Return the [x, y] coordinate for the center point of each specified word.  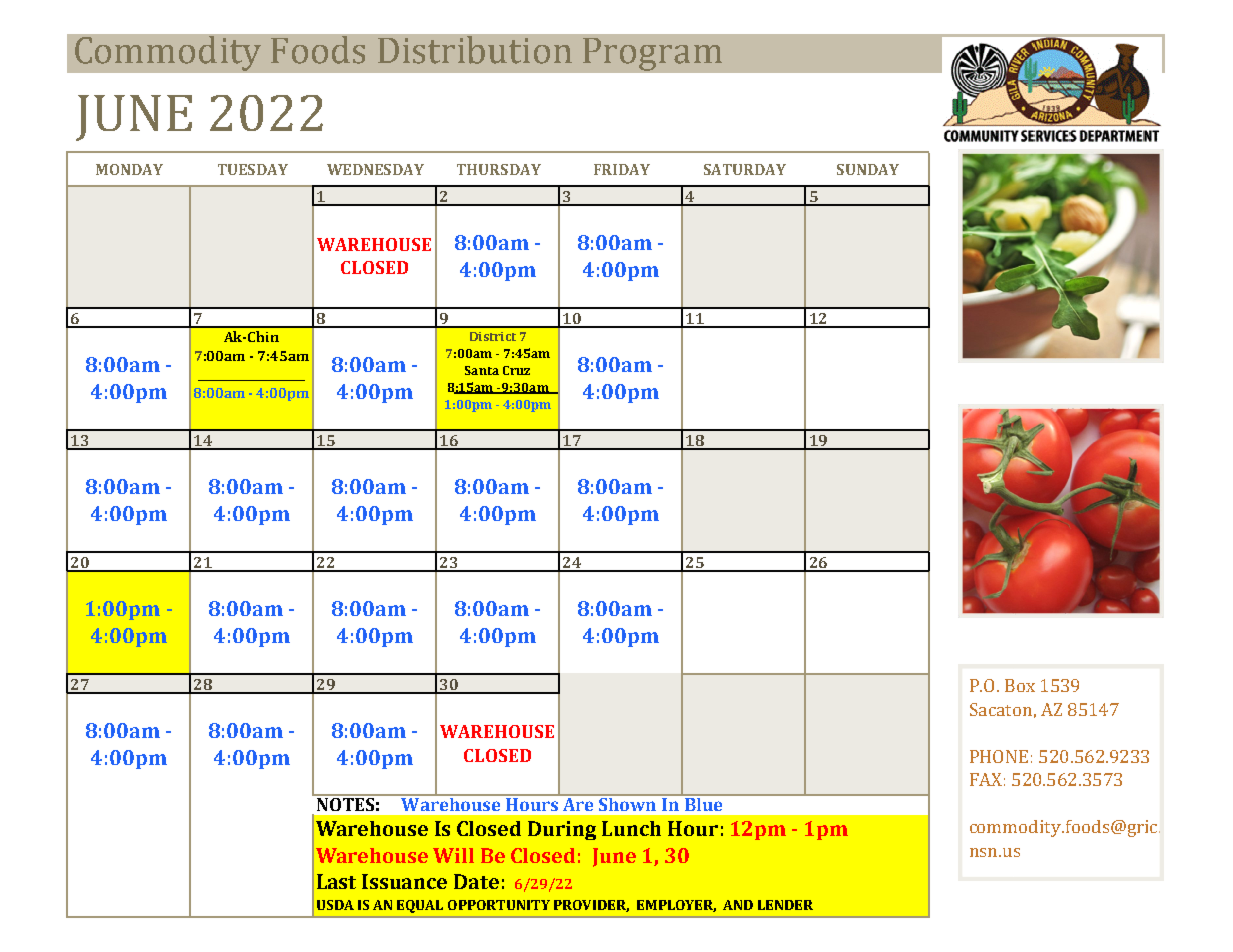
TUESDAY [253, 169]
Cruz [516, 370]
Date [476, 881]
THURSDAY [499, 169]
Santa [482, 370]
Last [336, 881]
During [562, 830]
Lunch [631, 828]
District [493, 336]
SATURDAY [745, 169]
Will [453, 855]
